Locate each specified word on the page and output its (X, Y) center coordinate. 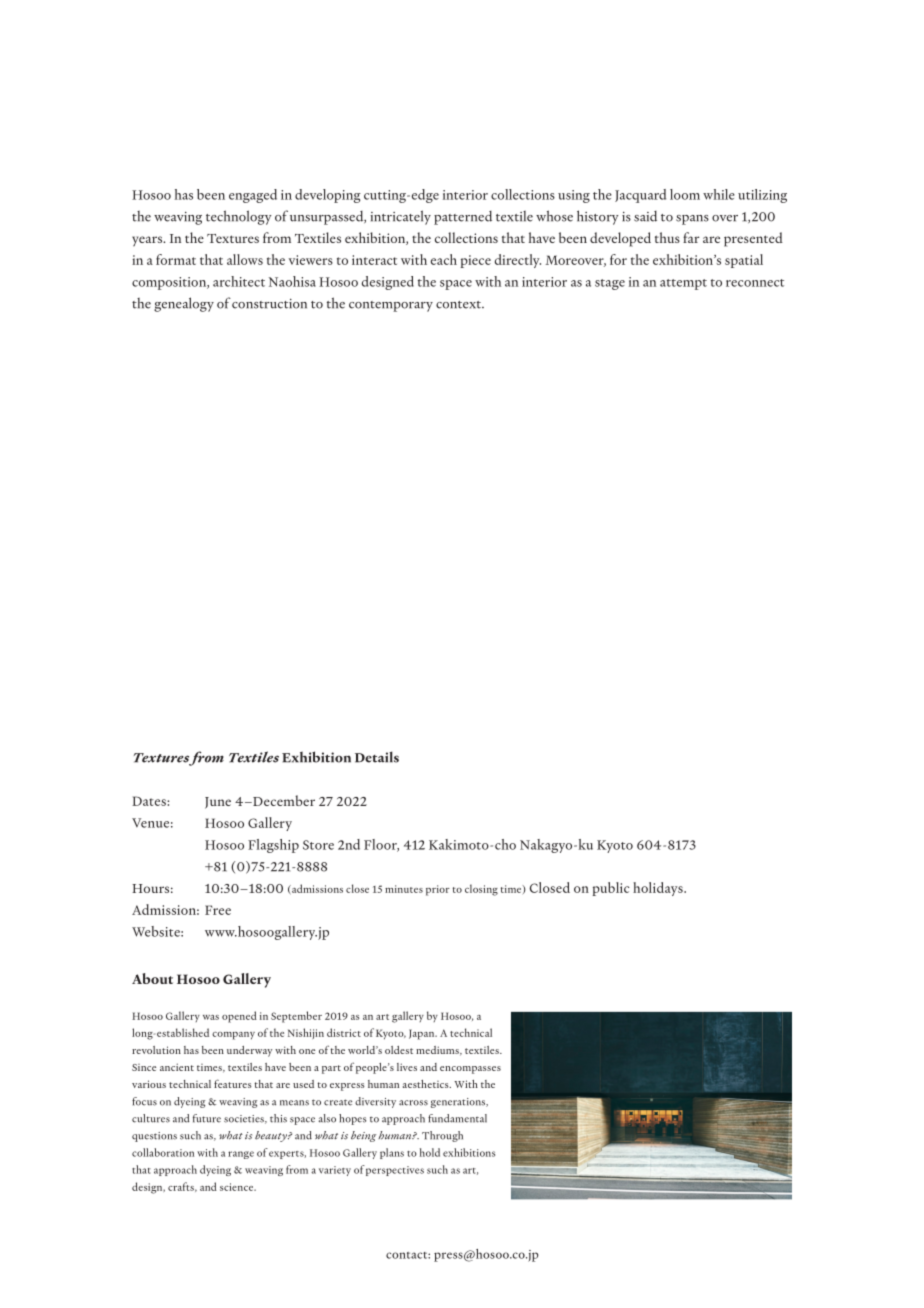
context (460, 305)
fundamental (457, 1118)
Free (218, 910)
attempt (683, 284)
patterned (463, 218)
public (611, 889)
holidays (659, 889)
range (241, 1155)
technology (239, 217)
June (218, 803)
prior (438, 890)
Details (377, 757)
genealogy (184, 304)
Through (442, 1136)
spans (692, 220)
